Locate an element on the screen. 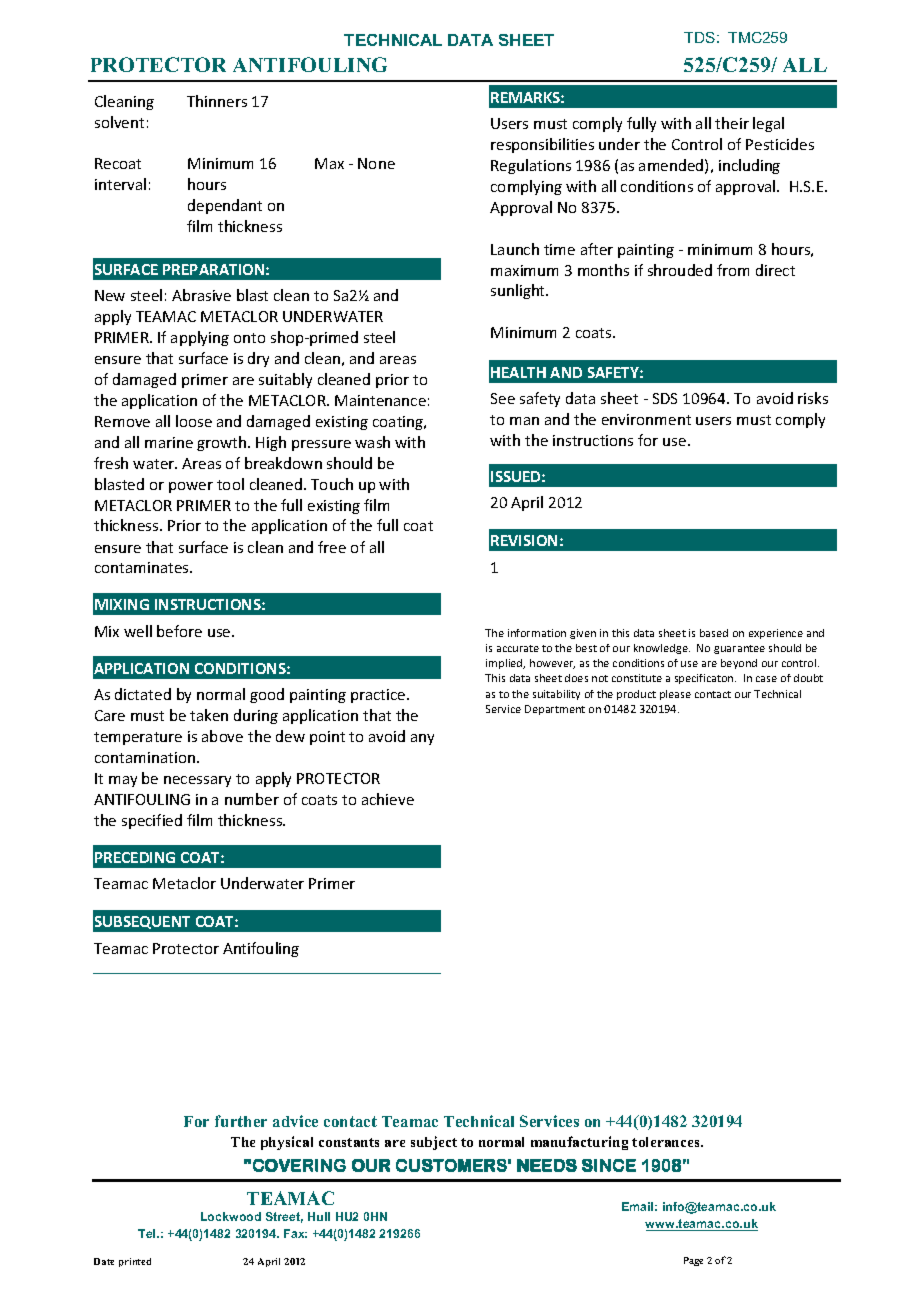 Image resolution: width=924 pixels, height=1308 pixels. implied is located at coordinates (505, 664).
